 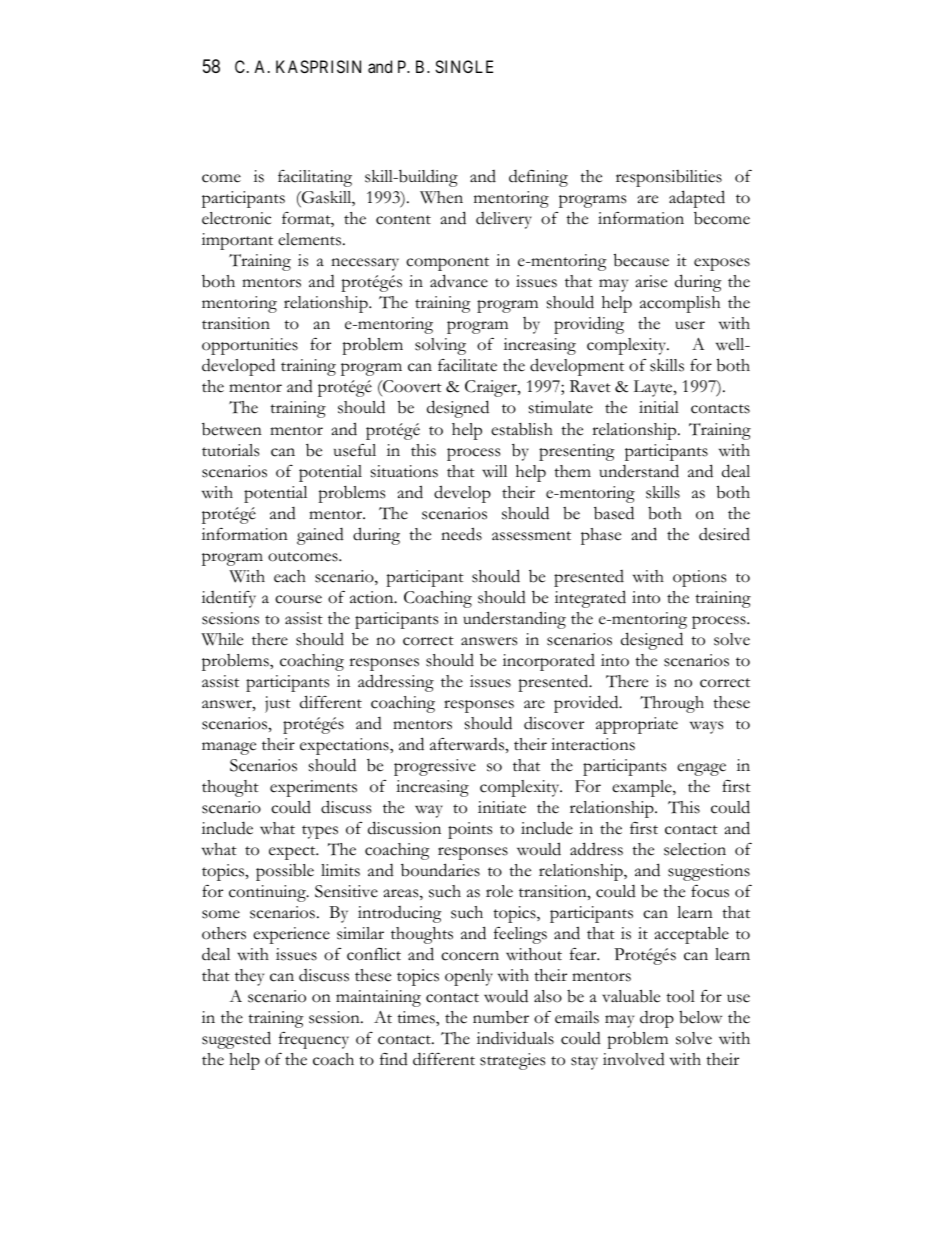 I want to click on number, so click(x=501, y=1017).
